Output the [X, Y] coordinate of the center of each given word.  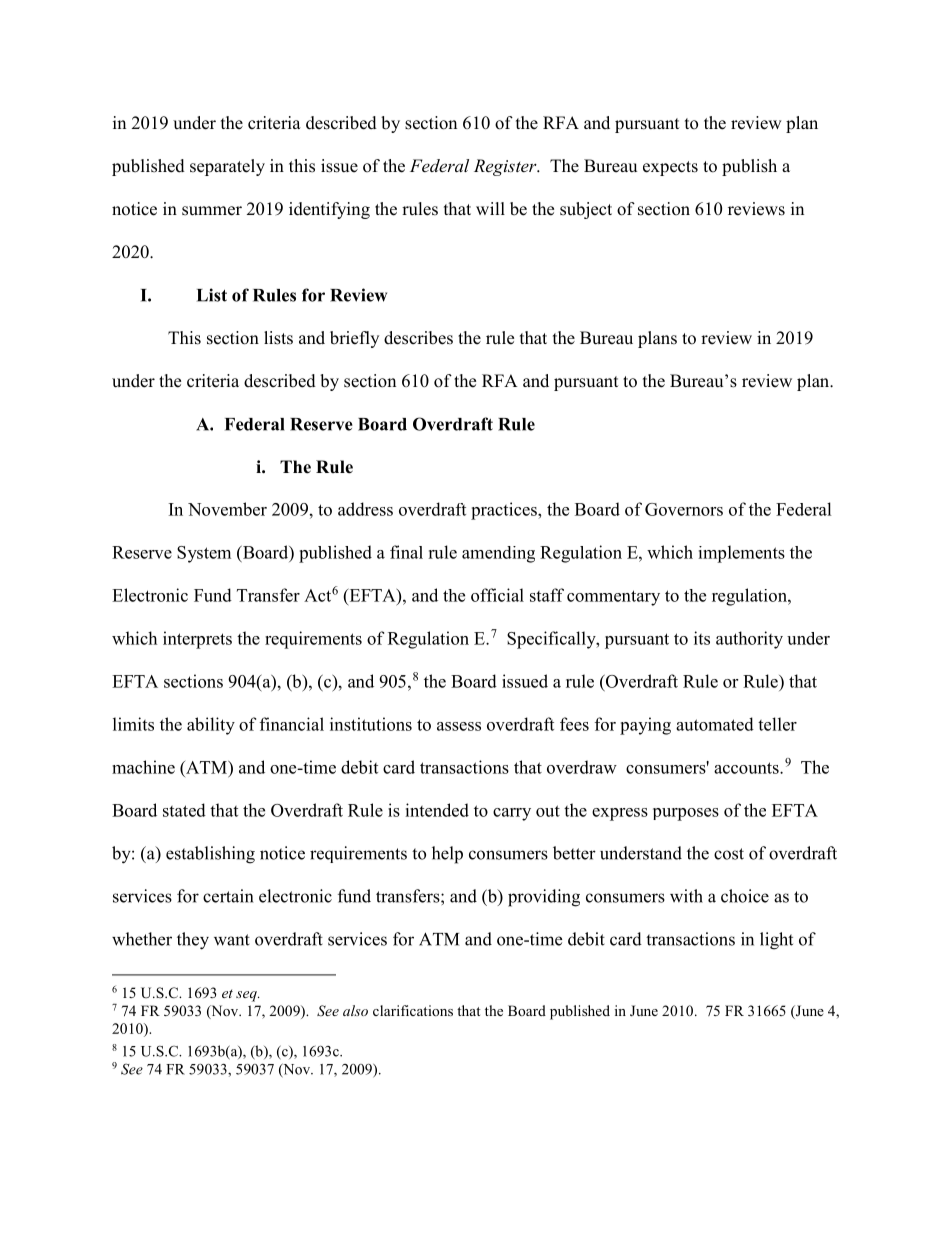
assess [459, 726]
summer [212, 211]
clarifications [413, 1010]
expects [670, 168]
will [490, 208]
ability [211, 726]
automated [715, 724]
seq [247, 996]
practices [505, 511]
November [227, 509]
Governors [684, 509]
